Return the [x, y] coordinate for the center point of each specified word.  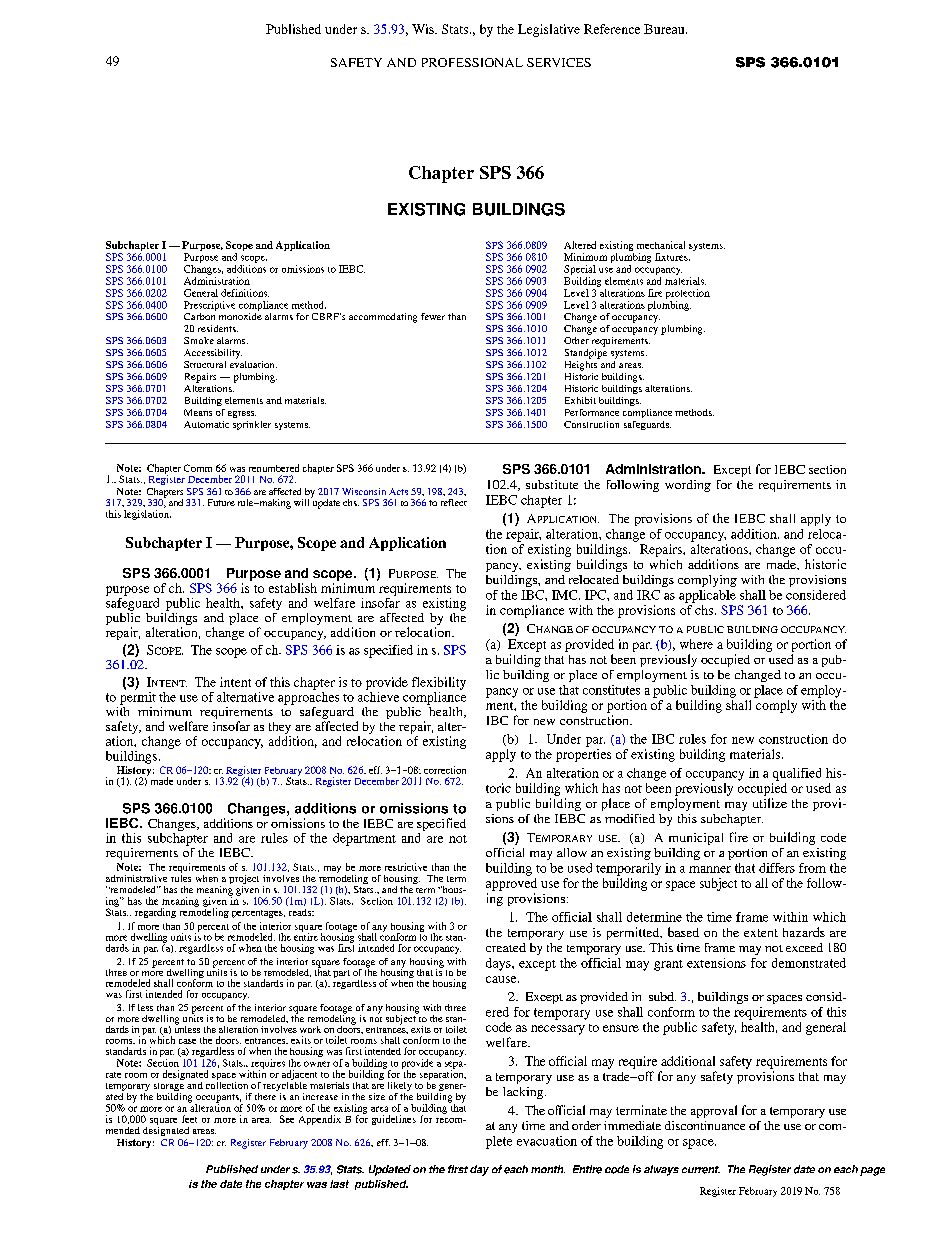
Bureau [665, 29]
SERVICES [559, 62]
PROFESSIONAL [472, 62]
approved [511, 884]
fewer [433, 316]
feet [189, 1119]
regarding [155, 913]
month [548, 1169]
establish [293, 588]
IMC [566, 595]
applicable [707, 596]
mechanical [661, 245]
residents [218, 328]
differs [777, 868]
